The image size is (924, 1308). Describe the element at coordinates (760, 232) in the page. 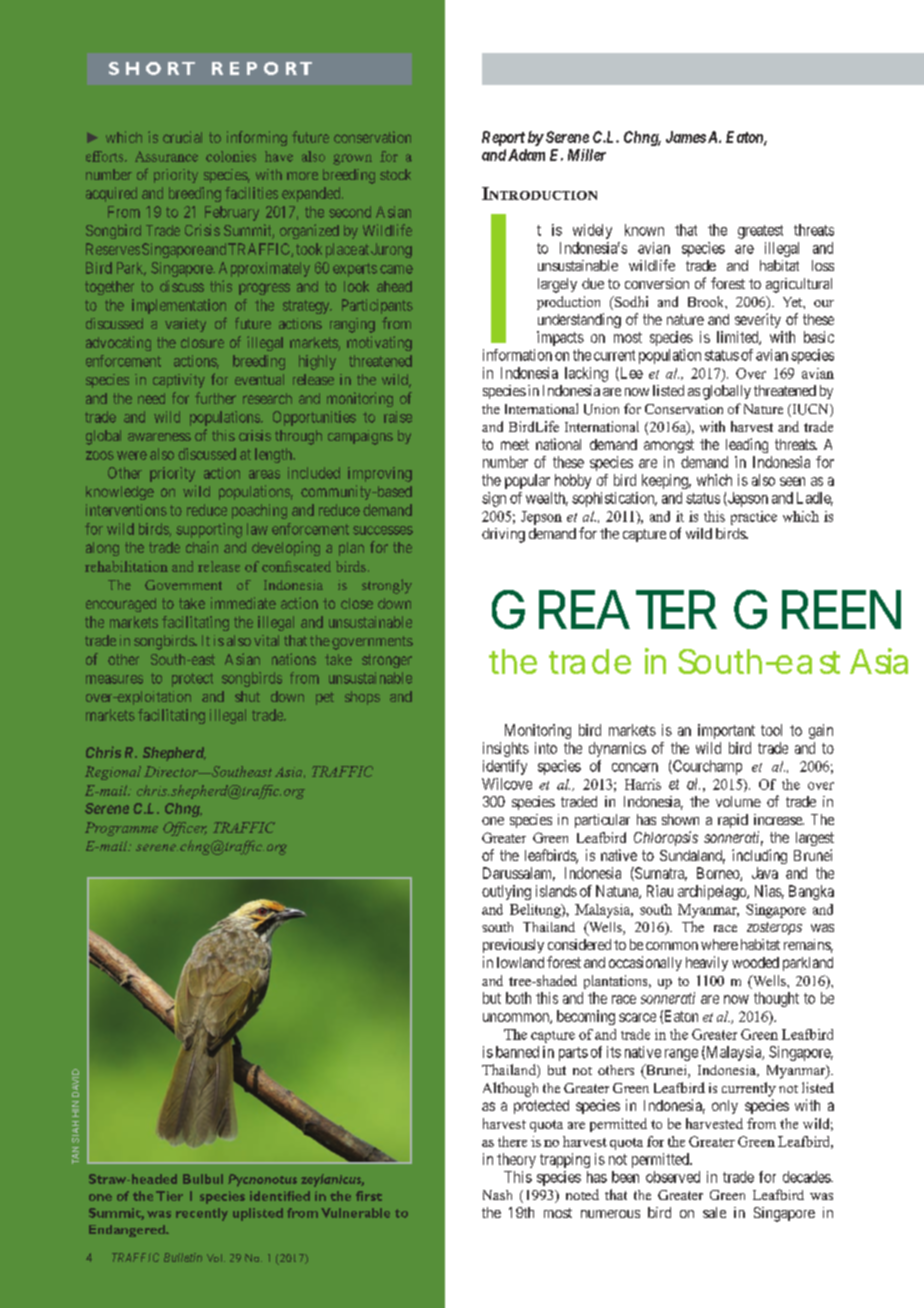

I see `greatest` at that location.
